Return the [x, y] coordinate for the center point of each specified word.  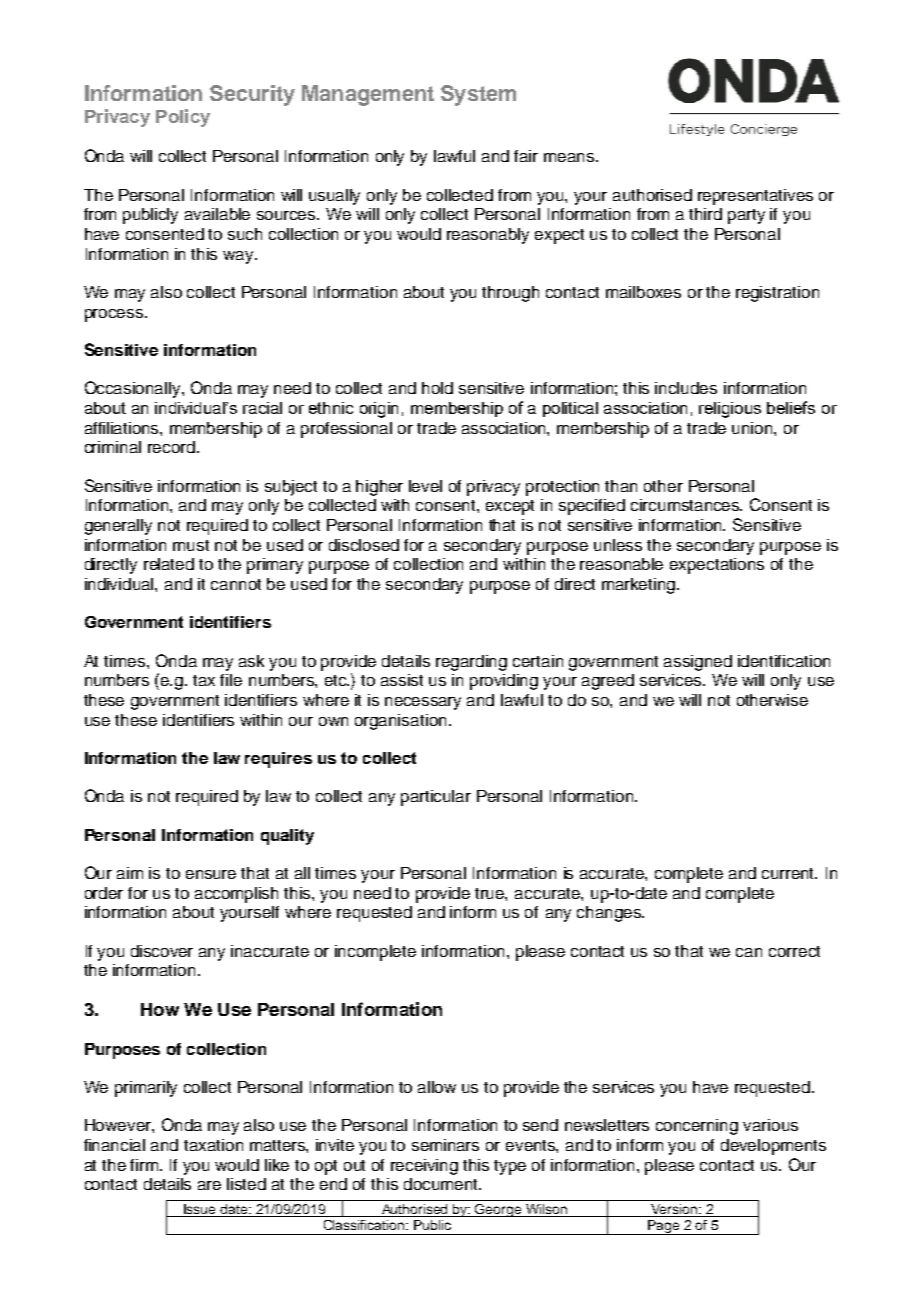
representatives [755, 197]
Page [663, 1227]
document [442, 1184]
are [209, 1185]
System [478, 95]
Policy [183, 118]
